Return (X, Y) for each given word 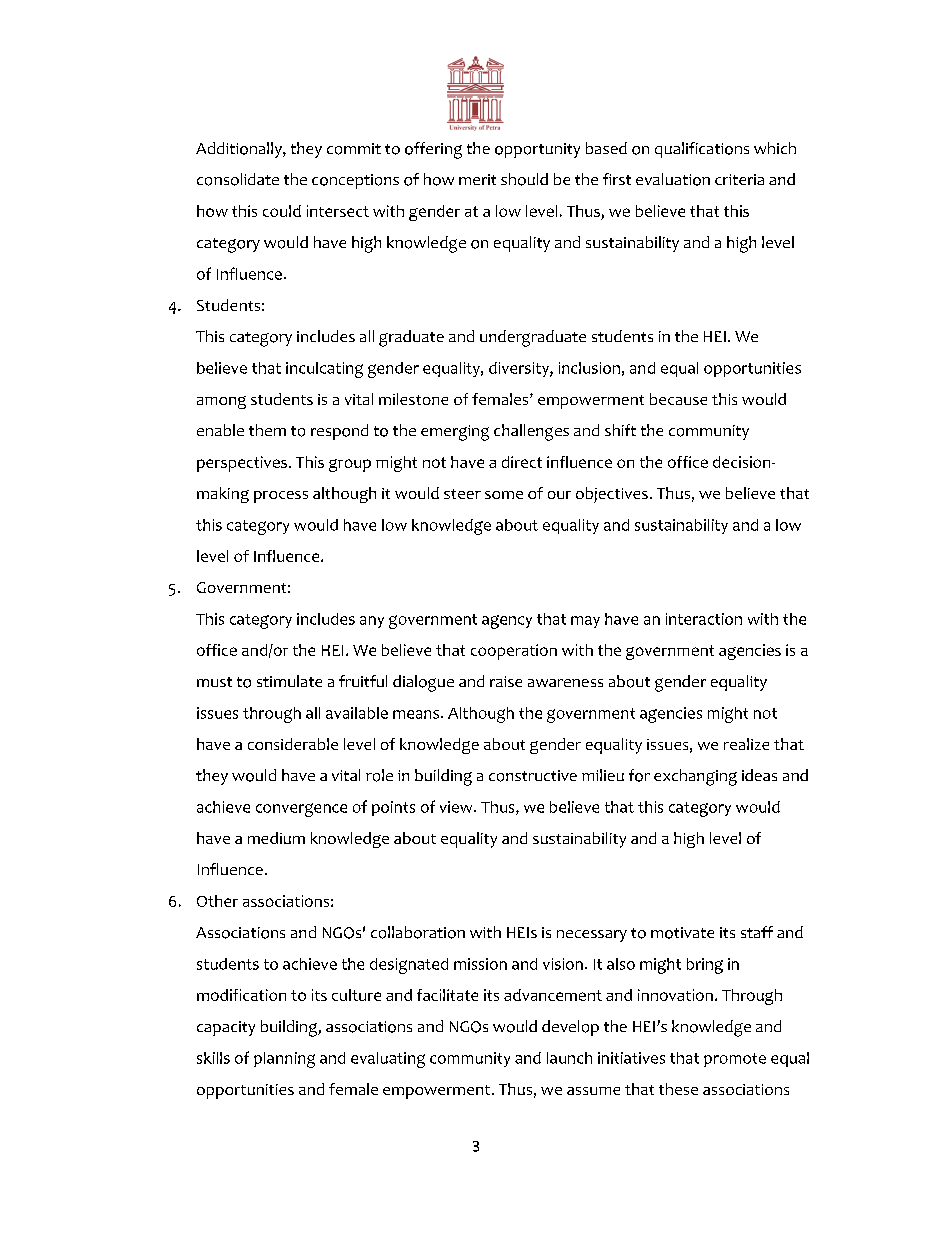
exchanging (695, 777)
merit (477, 179)
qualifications (702, 150)
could (282, 211)
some (504, 495)
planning (284, 1060)
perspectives (242, 464)
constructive (533, 776)
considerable (293, 744)
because (678, 399)
